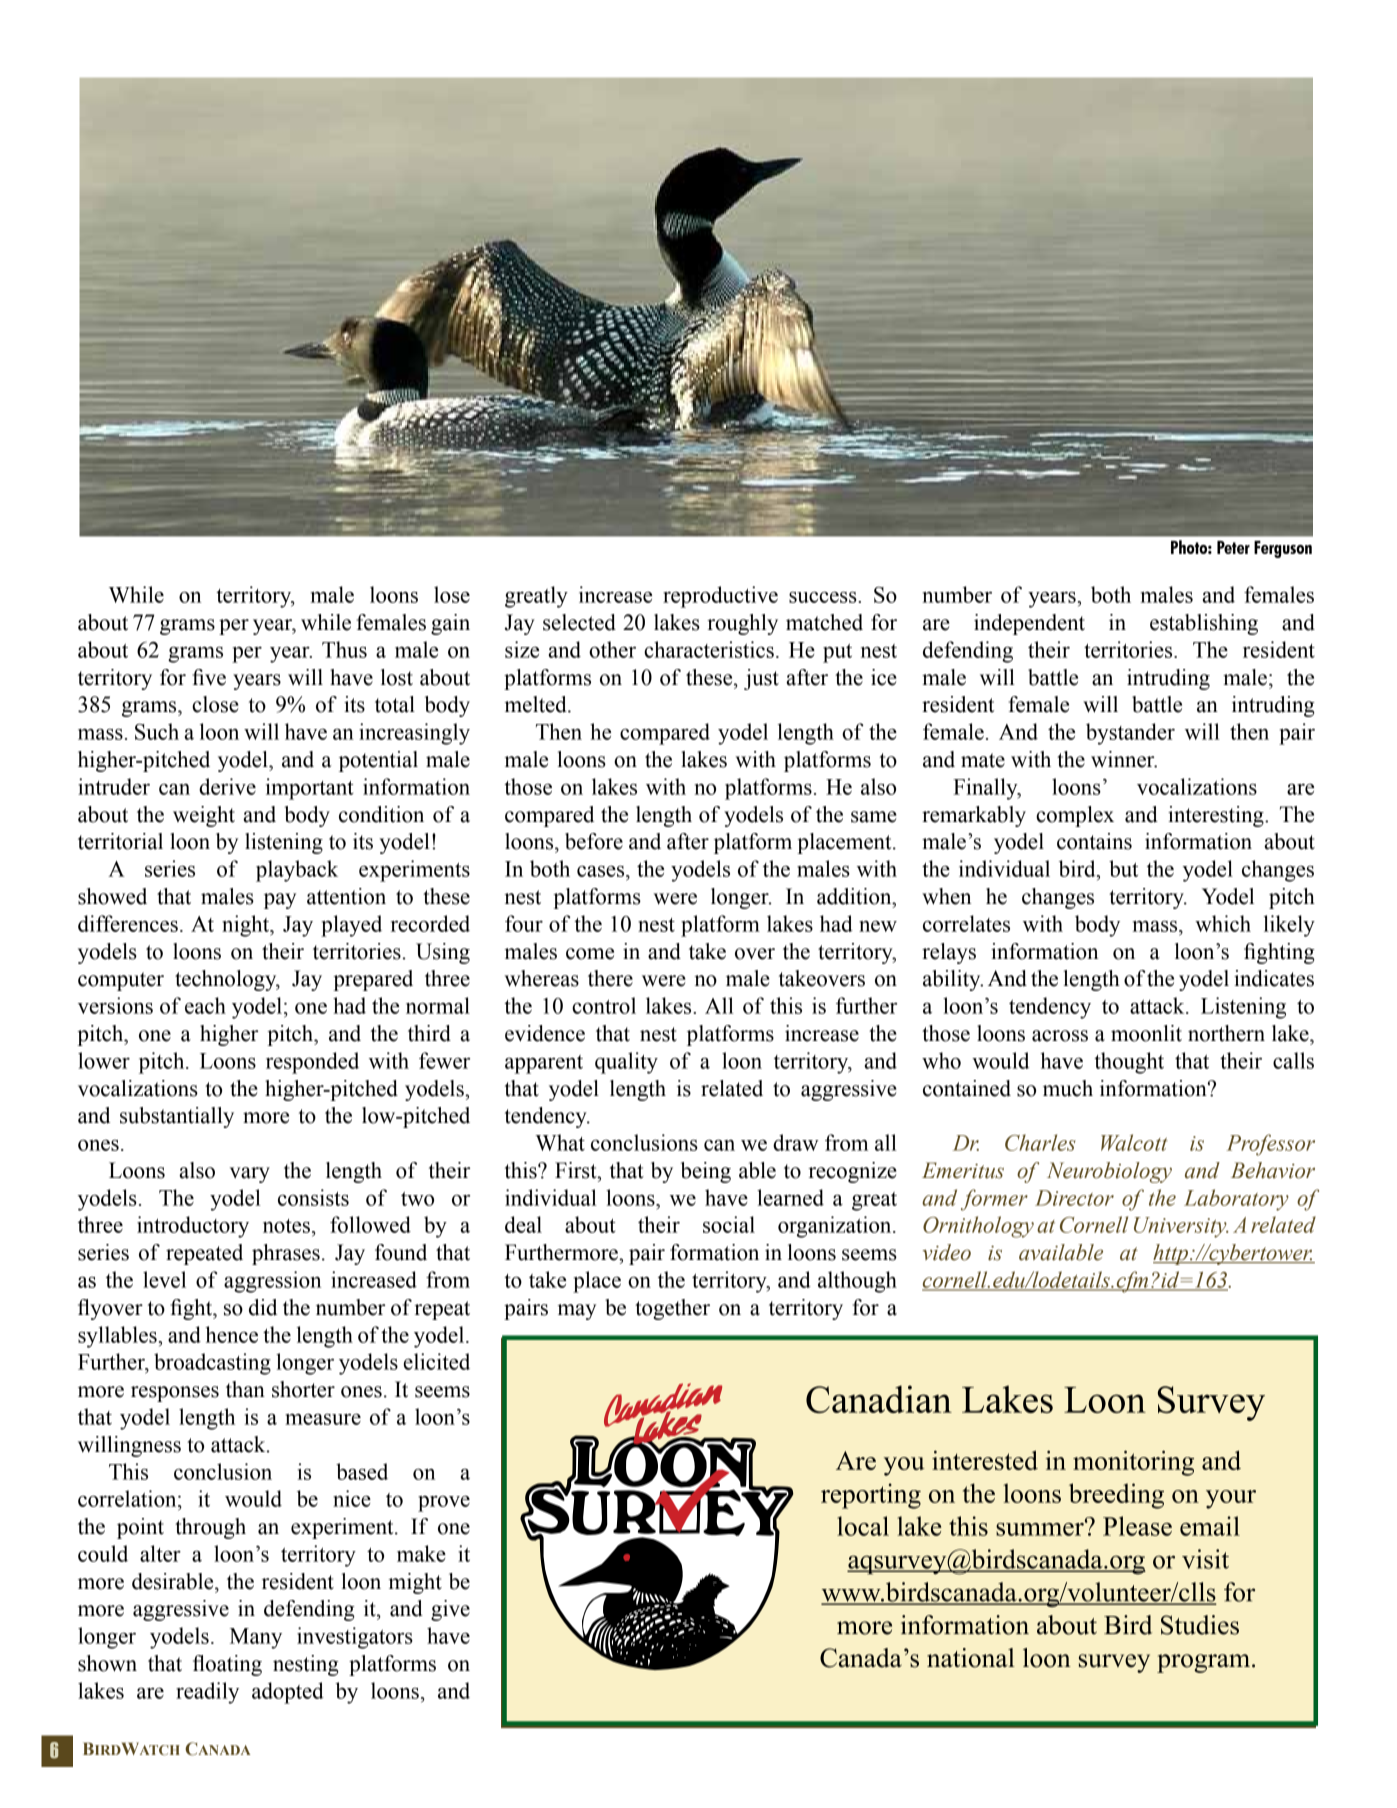 The width and height of the document is (1397, 1808). What do you see at coordinates (450, 1610) in the document?
I see `give` at bounding box center [450, 1610].
